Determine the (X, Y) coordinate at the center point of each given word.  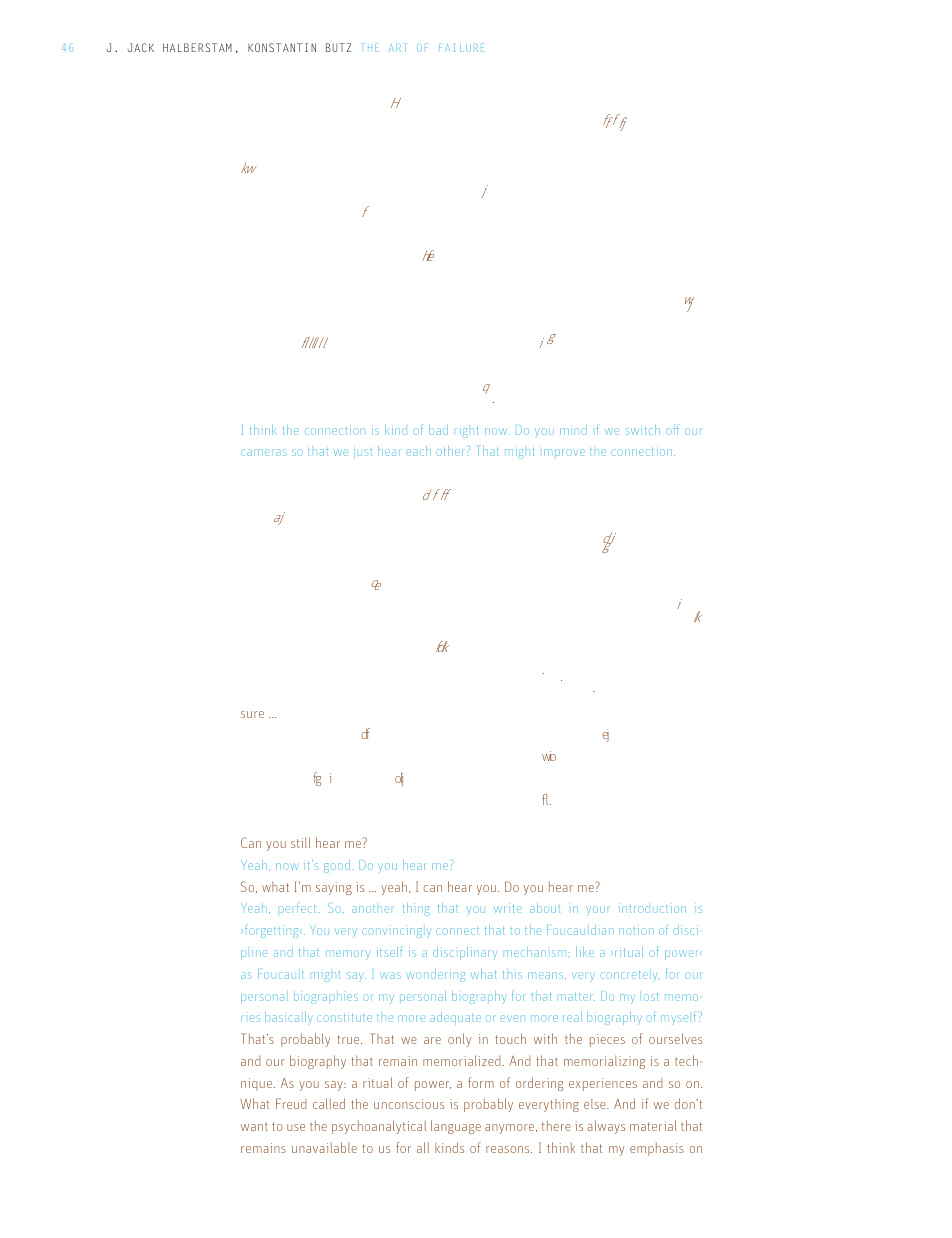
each (418, 451)
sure (252, 714)
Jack (140, 47)
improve (562, 452)
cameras (264, 452)
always (606, 1127)
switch (643, 430)
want (254, 1126)
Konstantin (282, 47)
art (397, 48)
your (598, 911)
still (300, 842)
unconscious (409, 1104)
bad (438, 430)
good (338, 866)
